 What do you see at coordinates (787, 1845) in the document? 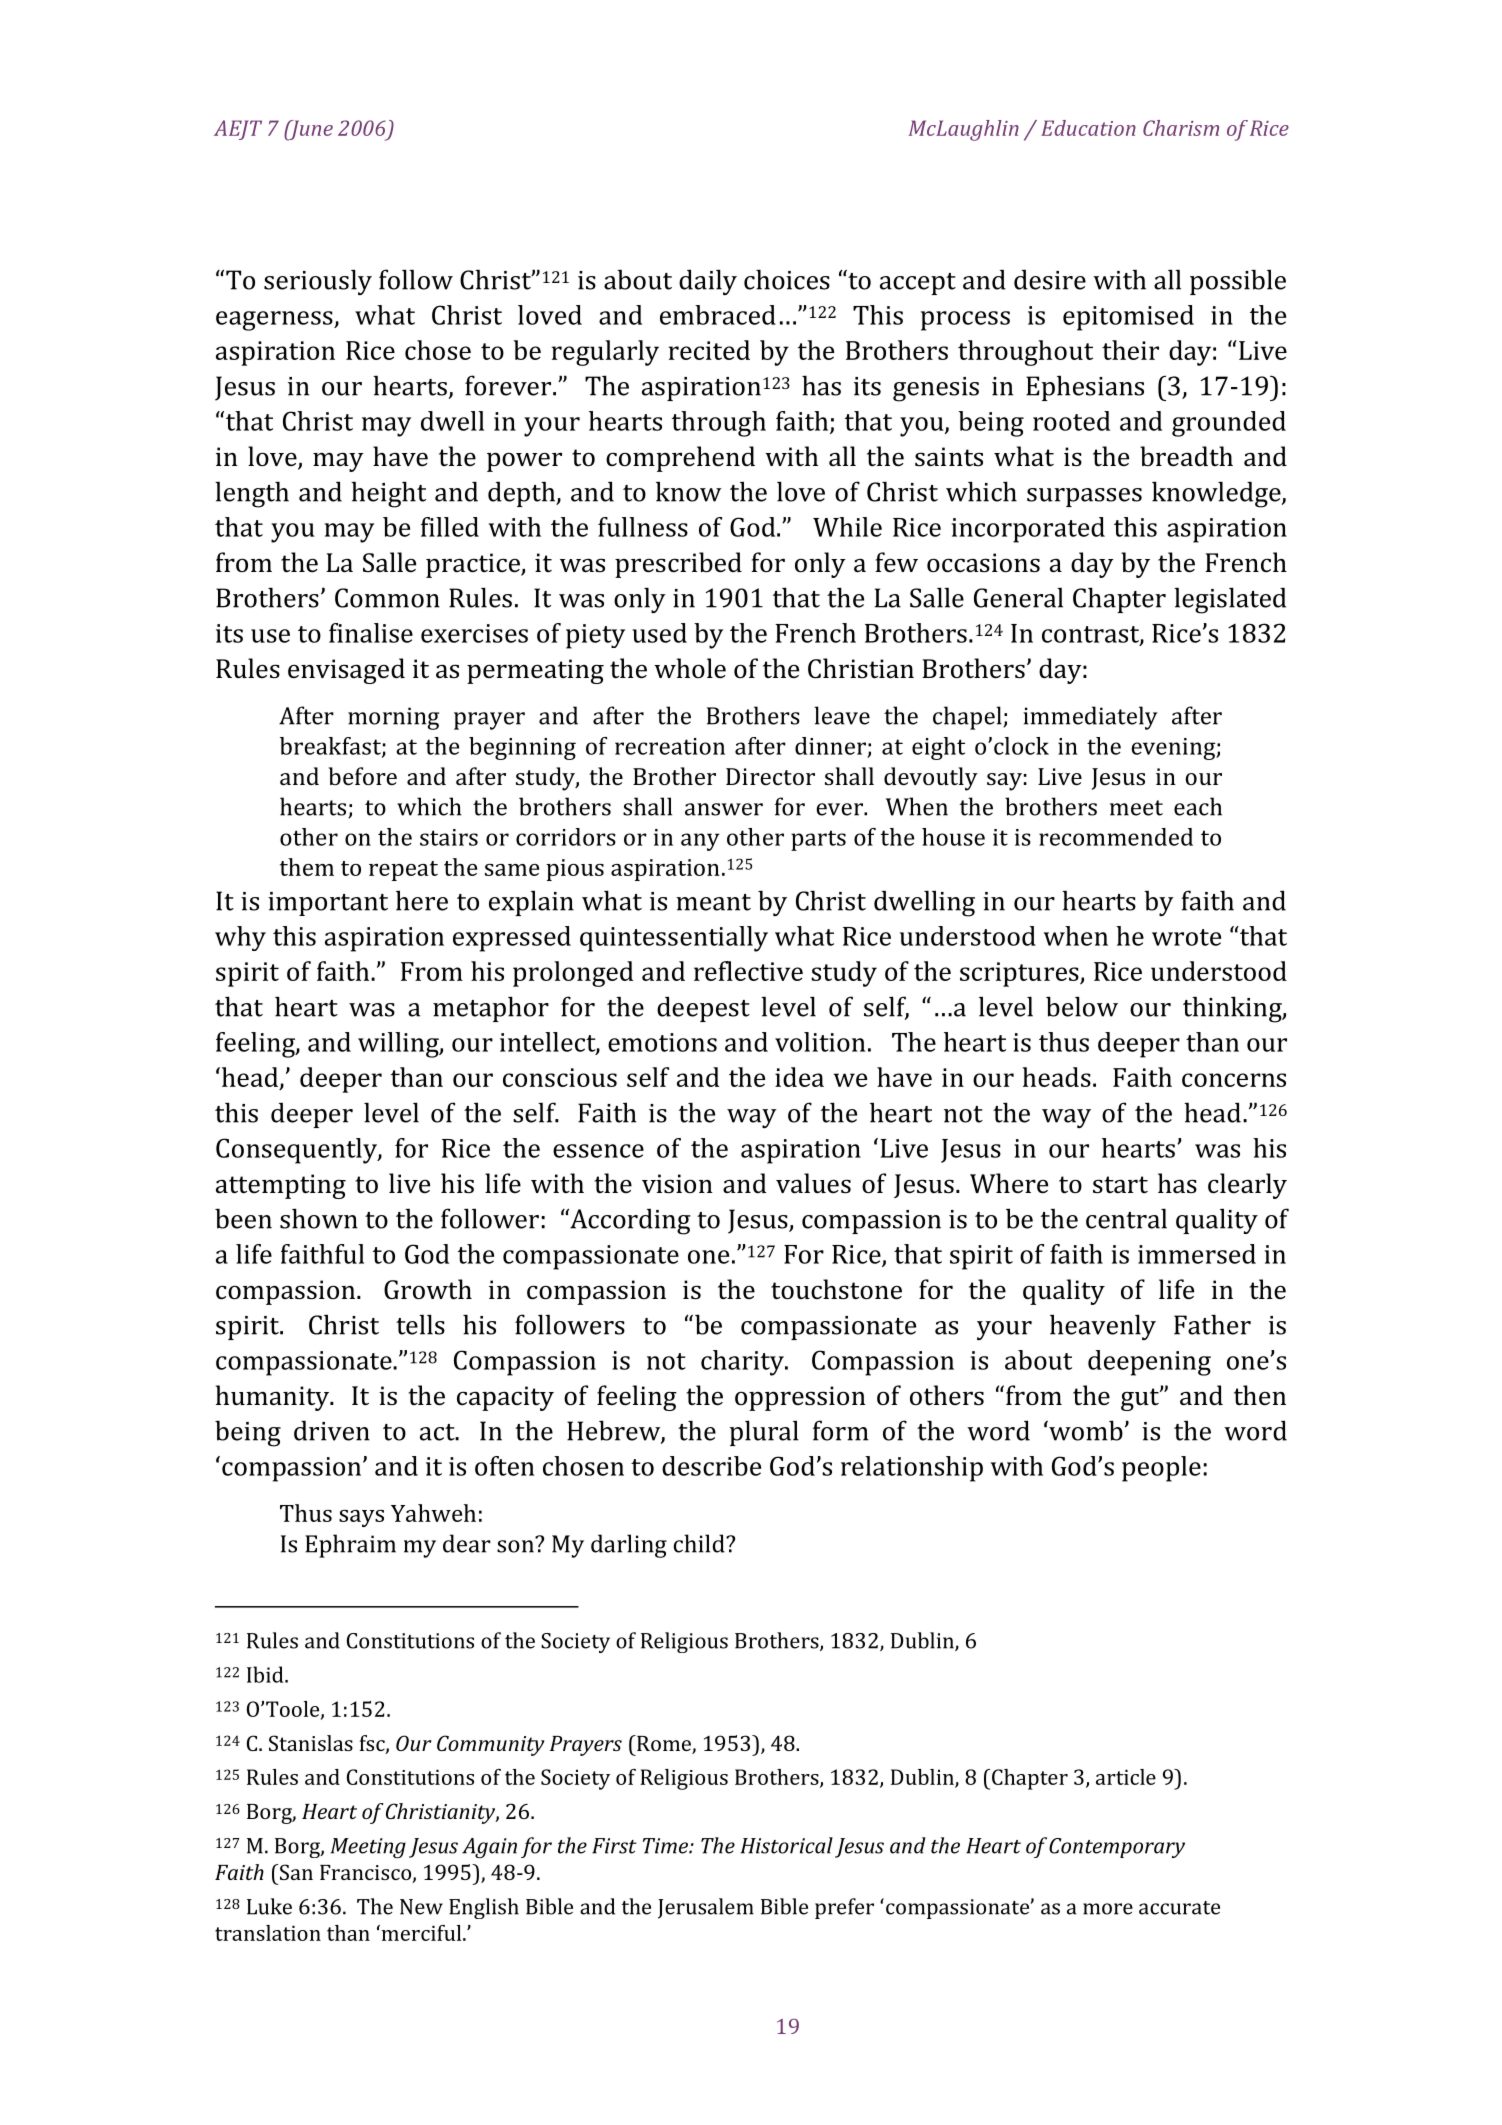
I see `Historical` at bounding box center [787, 1845].
